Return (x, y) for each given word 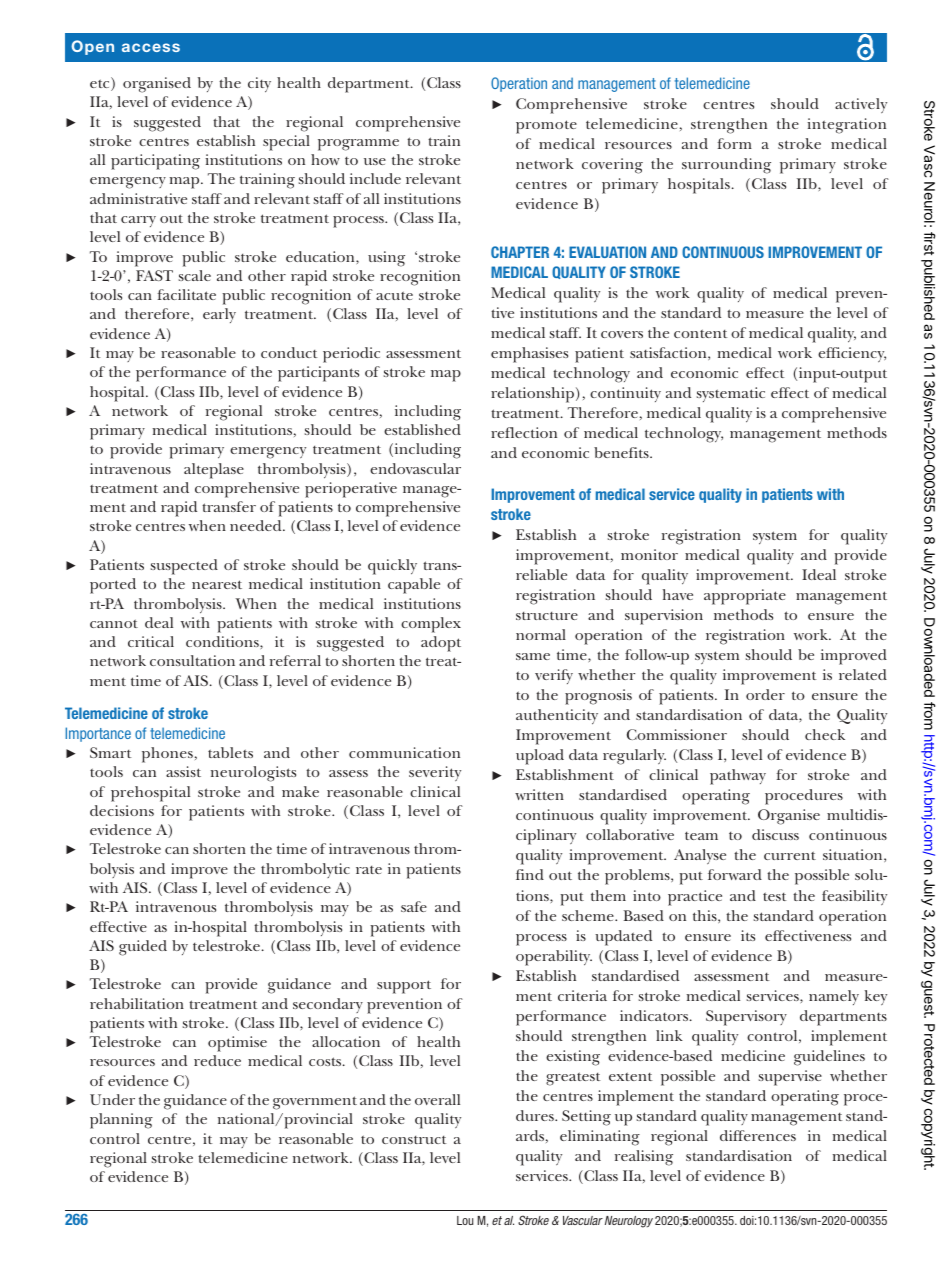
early (219, 315)
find (530, 874)
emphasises (529, 355)
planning (121, 1121)
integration (846, 126)
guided (143, 948)
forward (735, 874)
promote (546, 127)
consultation (192, 660)
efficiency (852, 354)
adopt (441, 644)
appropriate (745, 597)
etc (101, 84)
